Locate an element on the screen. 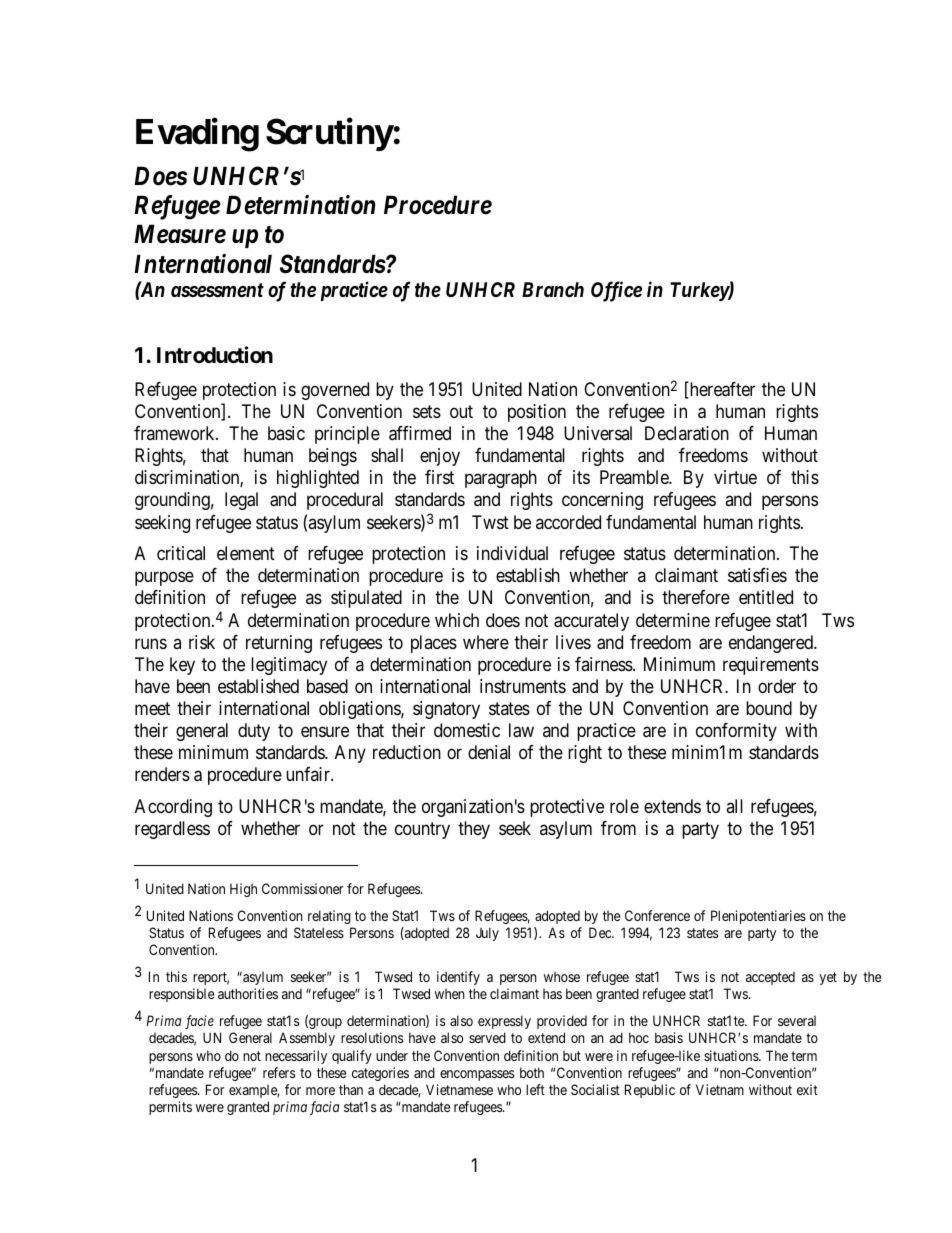 This screenshot has width=952, height=1233. Scrutiny is located at coordinates (329, 135).
